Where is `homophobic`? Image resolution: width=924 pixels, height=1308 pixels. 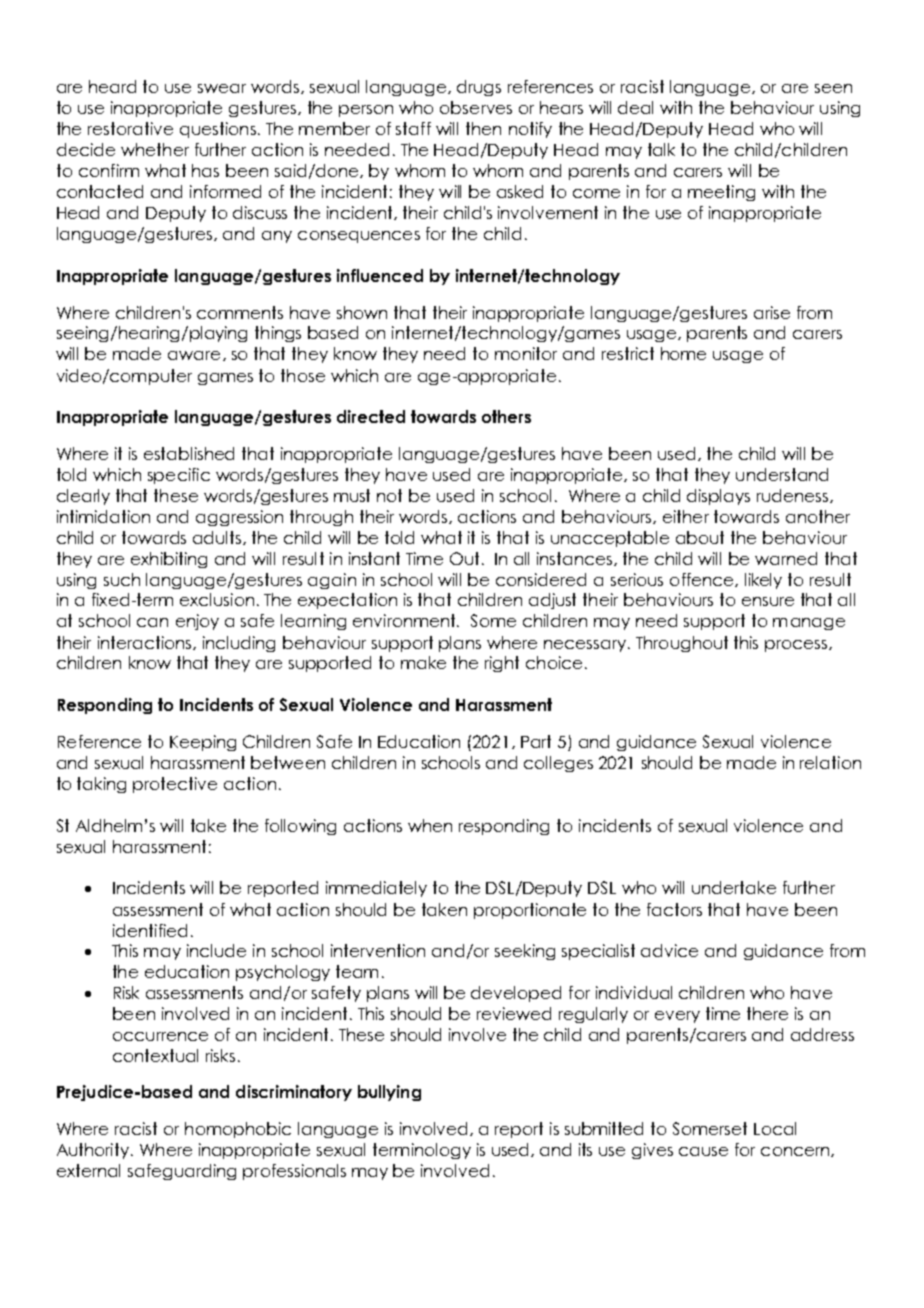 homophobic is located at coordinates (238, 1130).
